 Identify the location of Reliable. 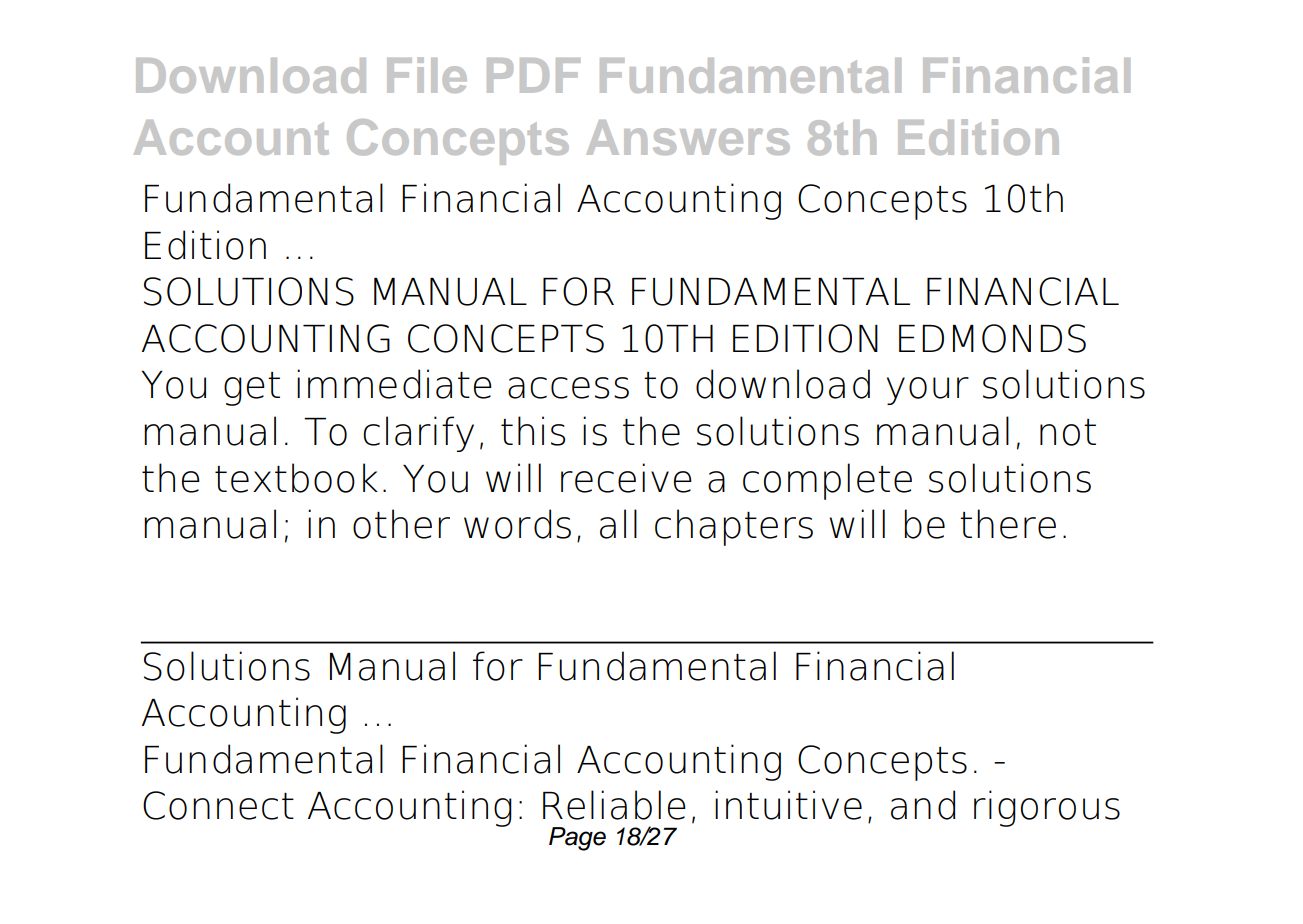
(614, 805).
